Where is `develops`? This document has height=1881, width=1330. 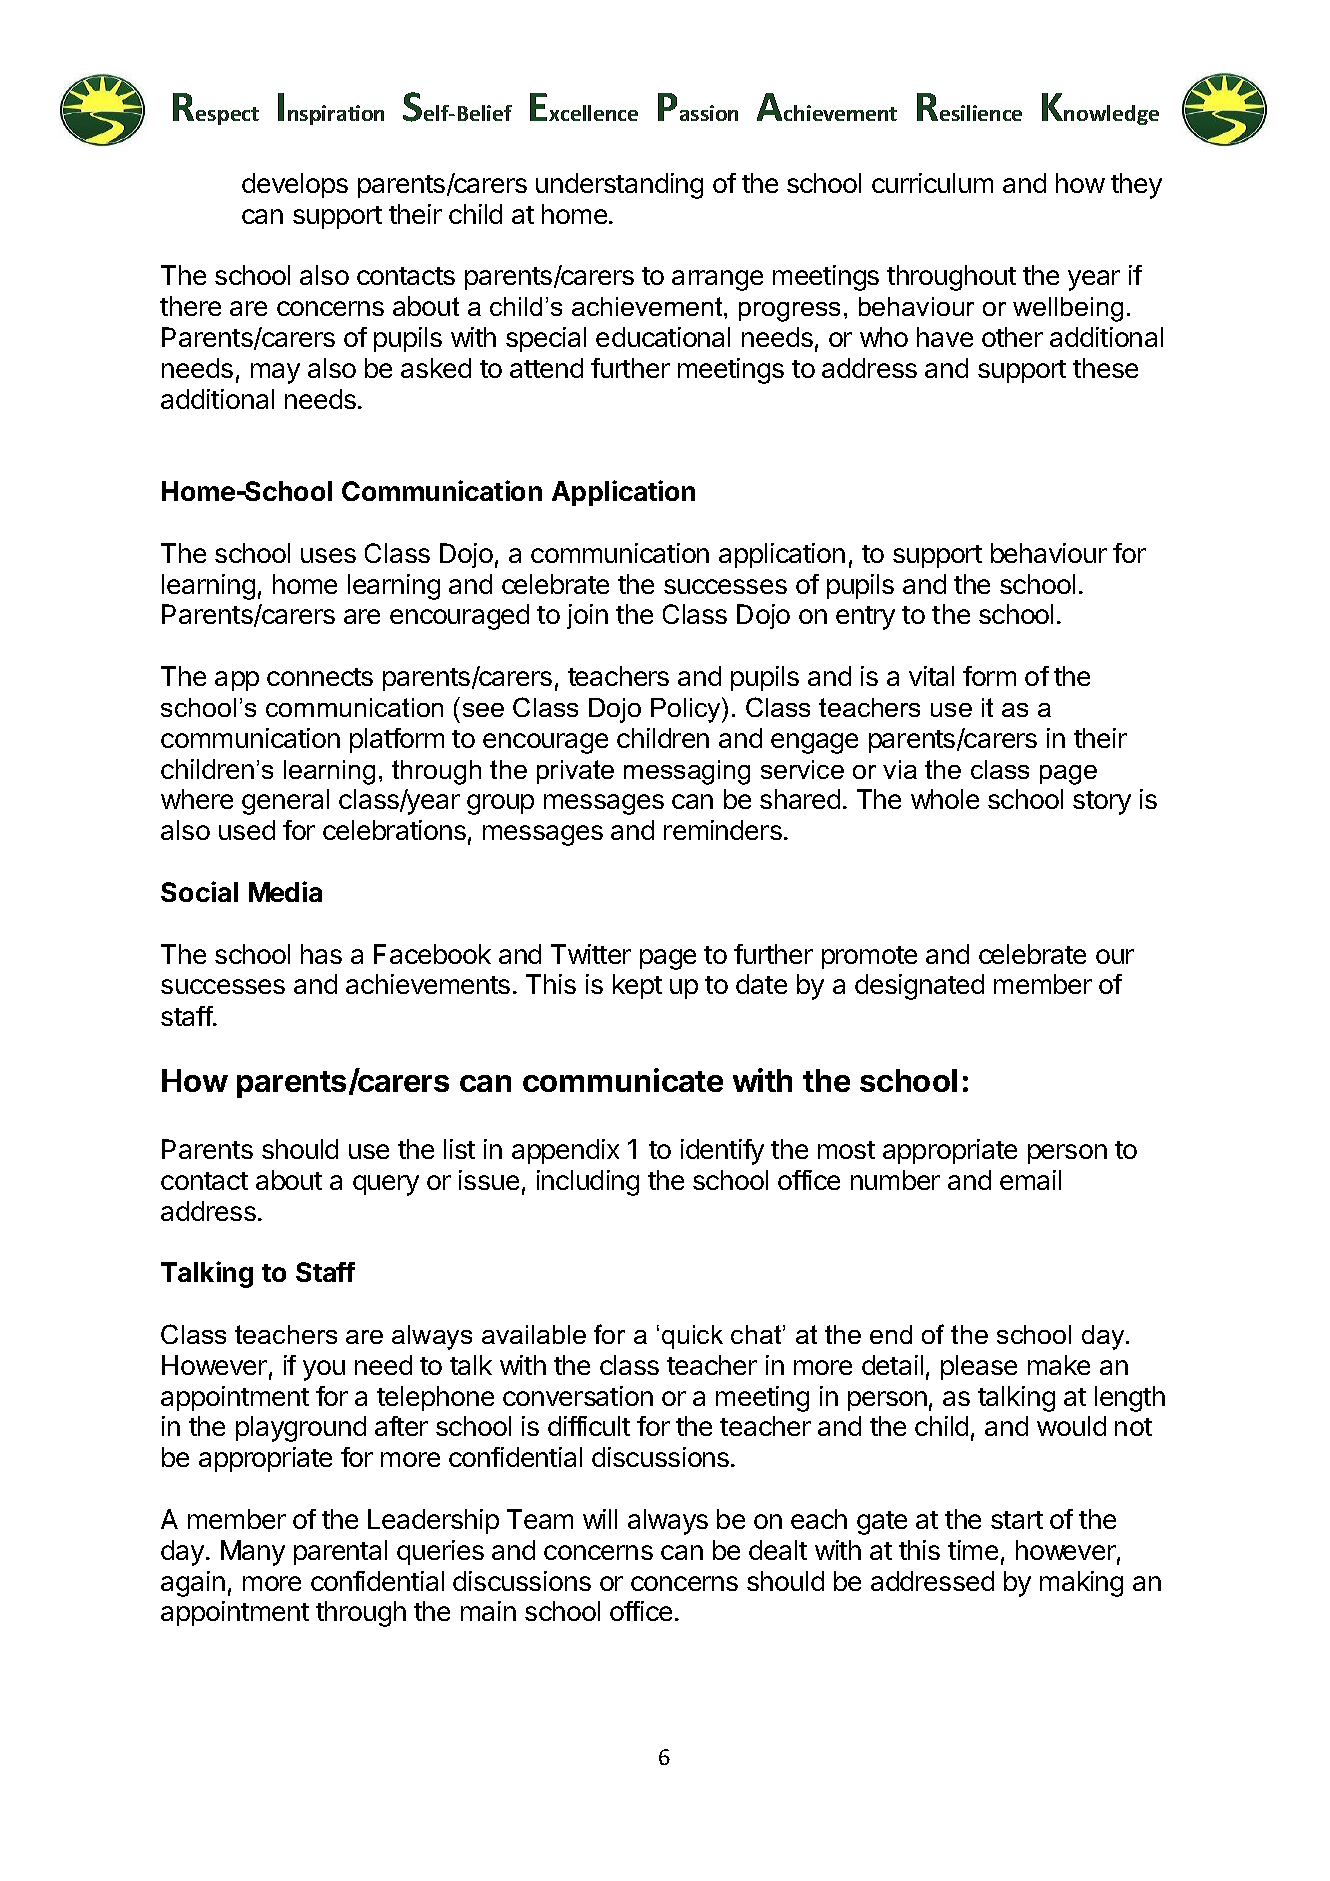 develops is located at coordinates (295, 185).
